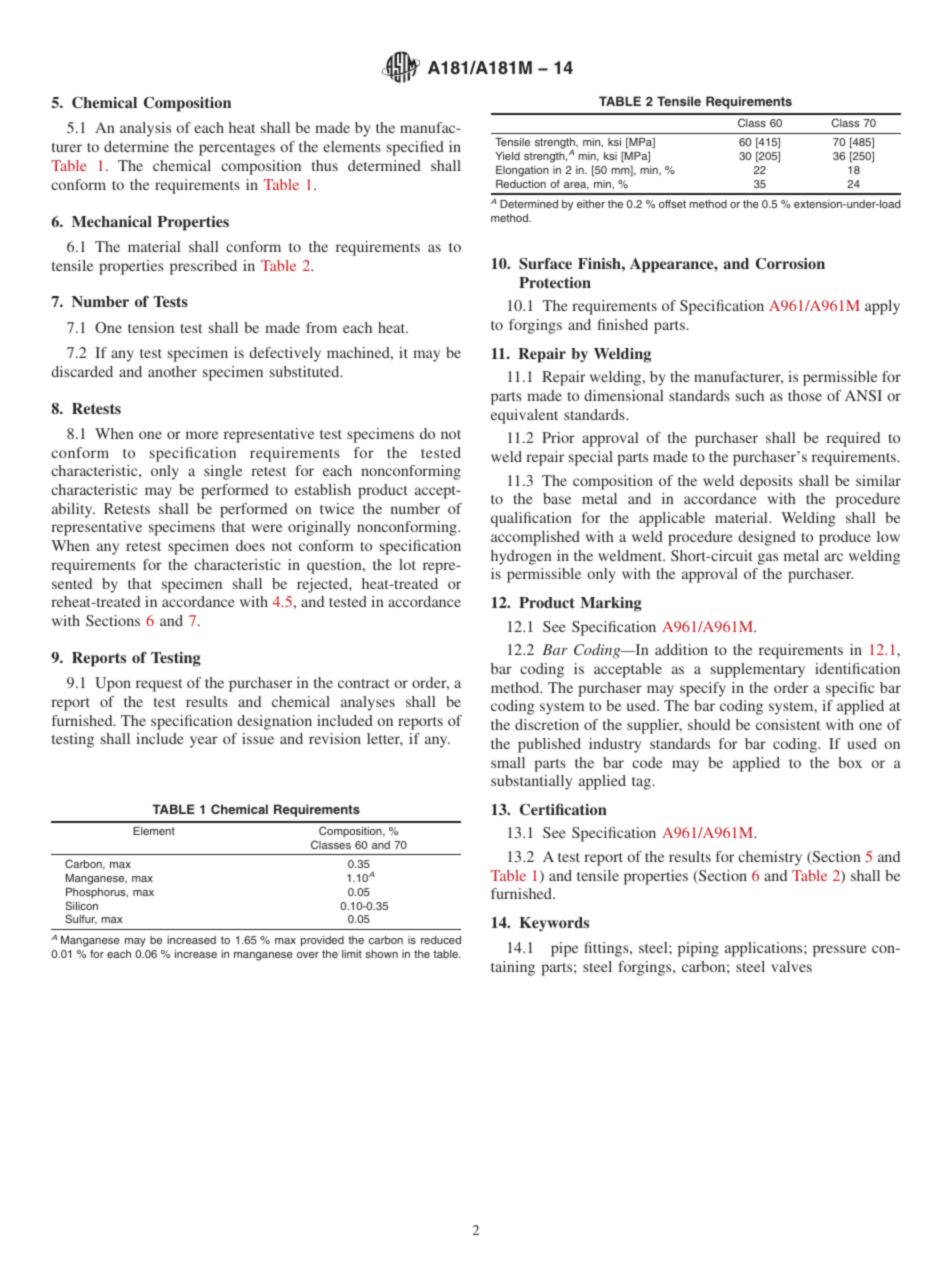 The image size is (952, 1275). What do you see at coordinates (81, 919) in the page?
I see `Sulfur` at bounding box center [81, 919].
